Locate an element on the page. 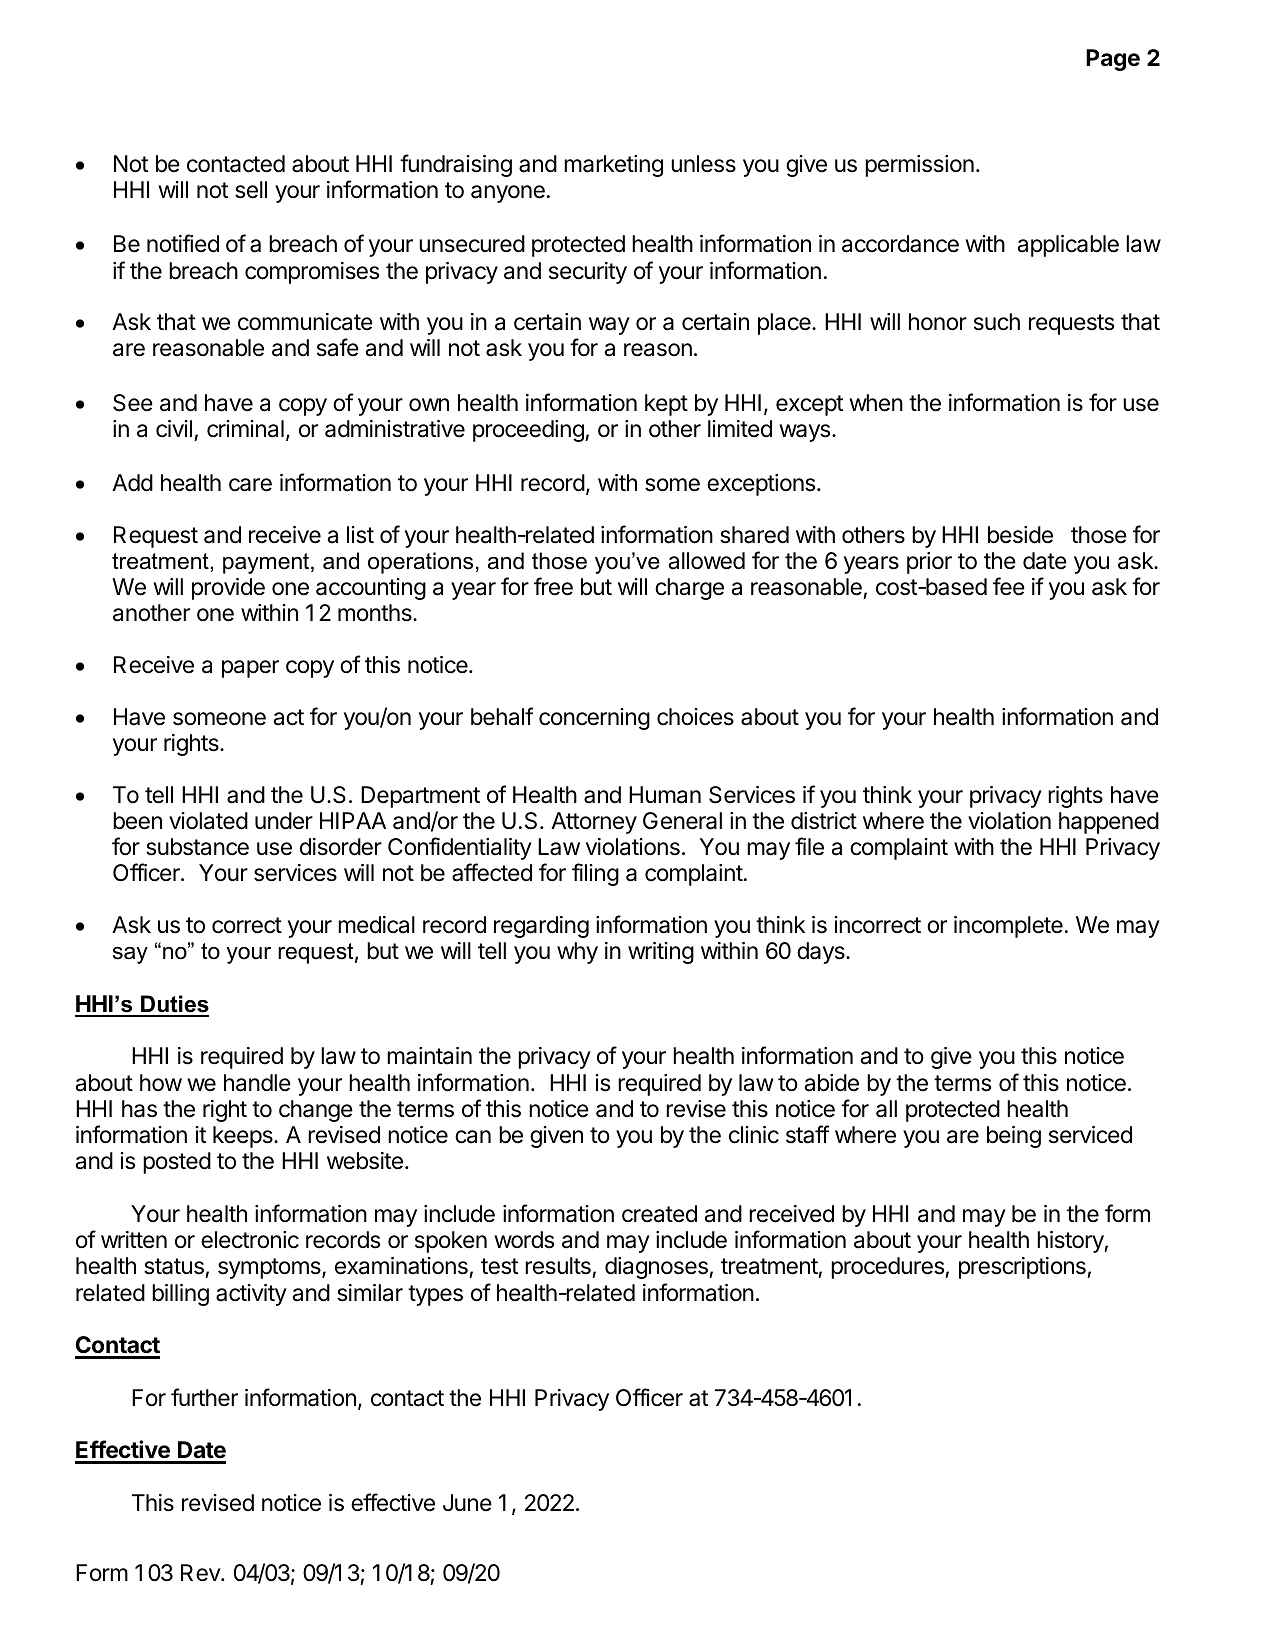  permission is located at coordinates (919, 166).
